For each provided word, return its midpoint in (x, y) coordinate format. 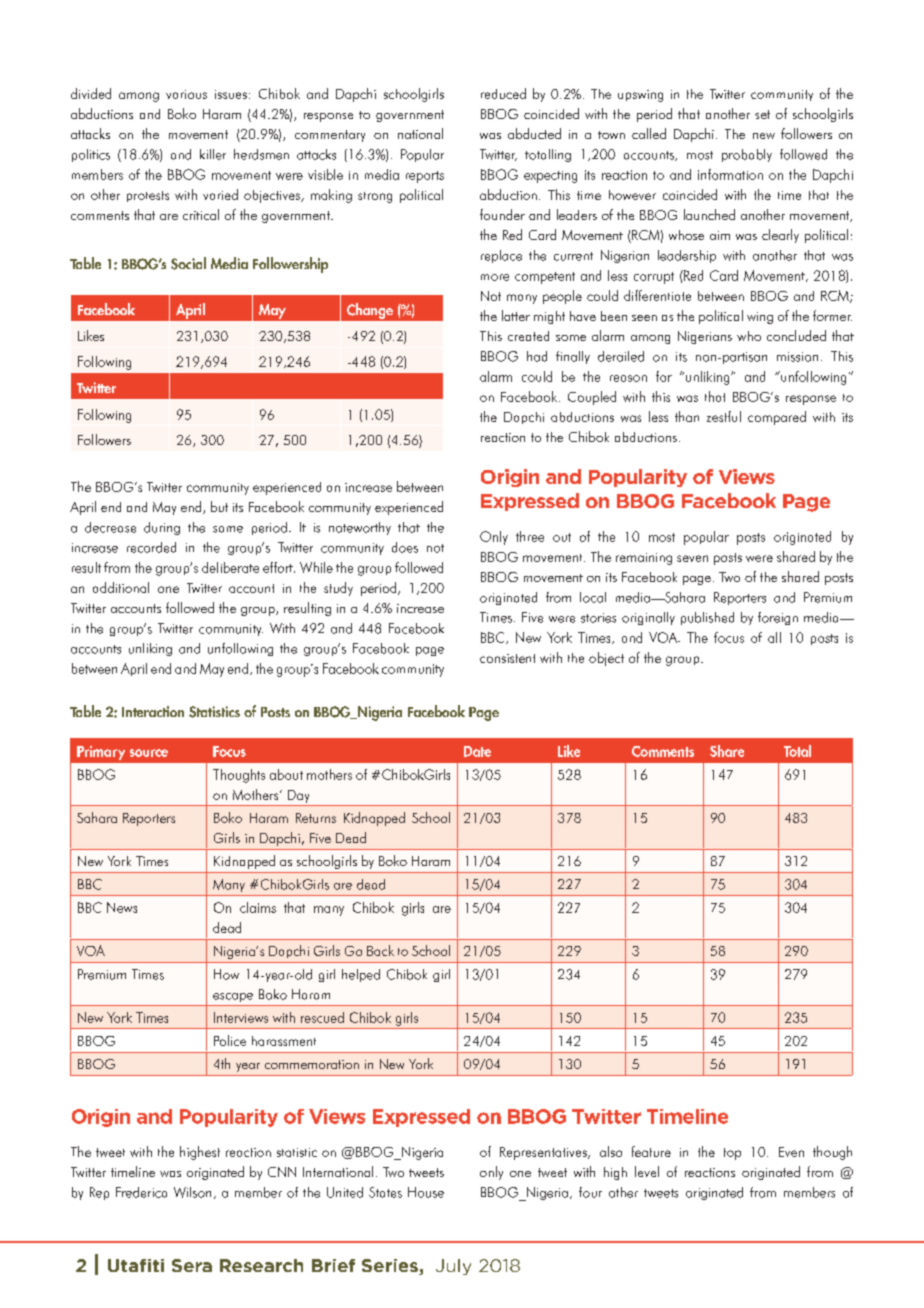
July (453, 1267)
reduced (503, 93)
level (647, 1171)
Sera (192, 1265)
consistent (507, 658)
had (537, 356)
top (732, 1154)
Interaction (153, 711)
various (186, 94)
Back (380, 950)
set (762, 114)
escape (233, 997)
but (219, 506)
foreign (778, 618)
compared (777, 418)
